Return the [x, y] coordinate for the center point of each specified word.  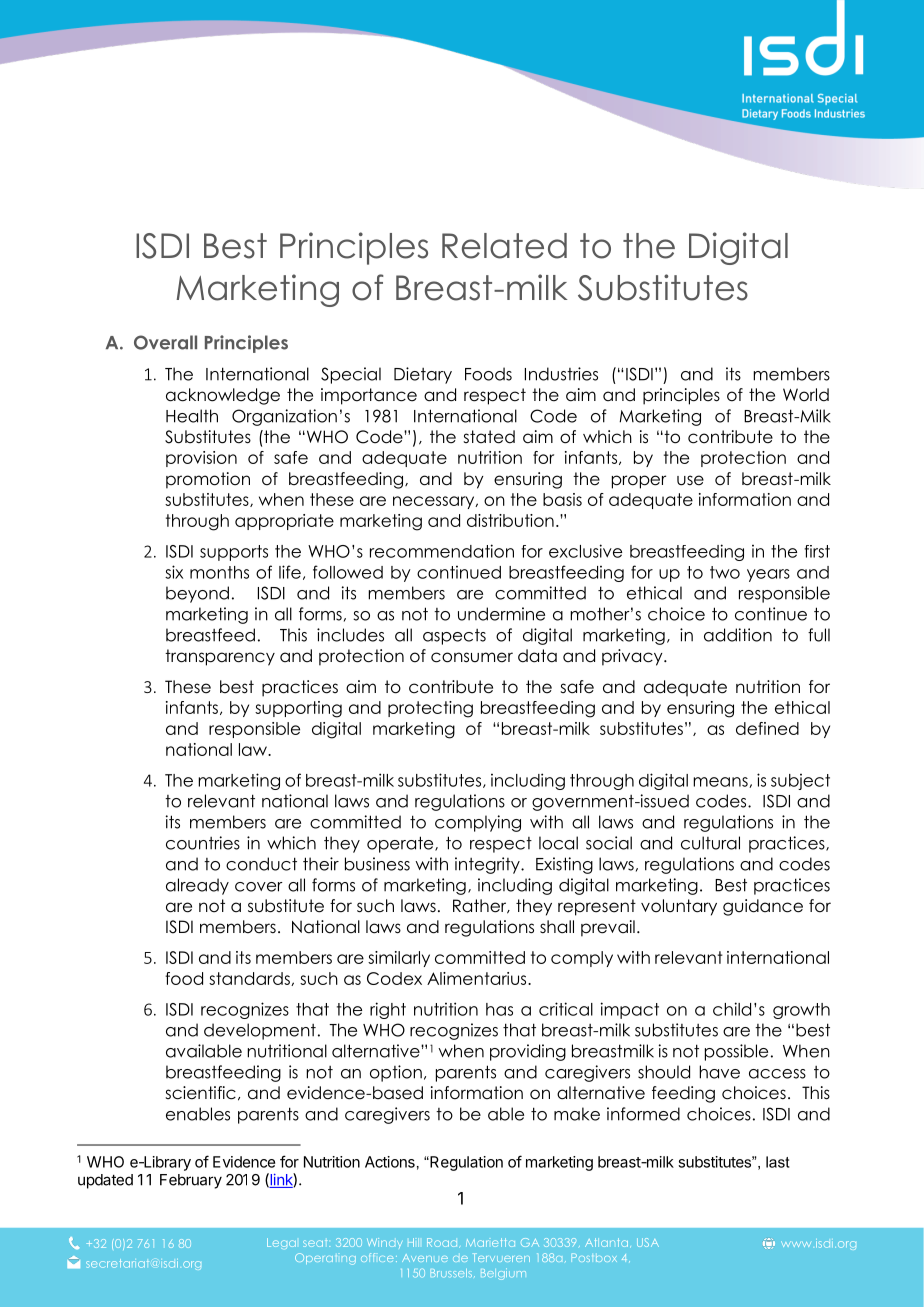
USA [648, 1242]
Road [443, 1243]
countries [203, 843]
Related [504, 246]
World [806, 395]
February [191, 1181]
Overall [165, 342]
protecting [430, 709]
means [721, 782]
